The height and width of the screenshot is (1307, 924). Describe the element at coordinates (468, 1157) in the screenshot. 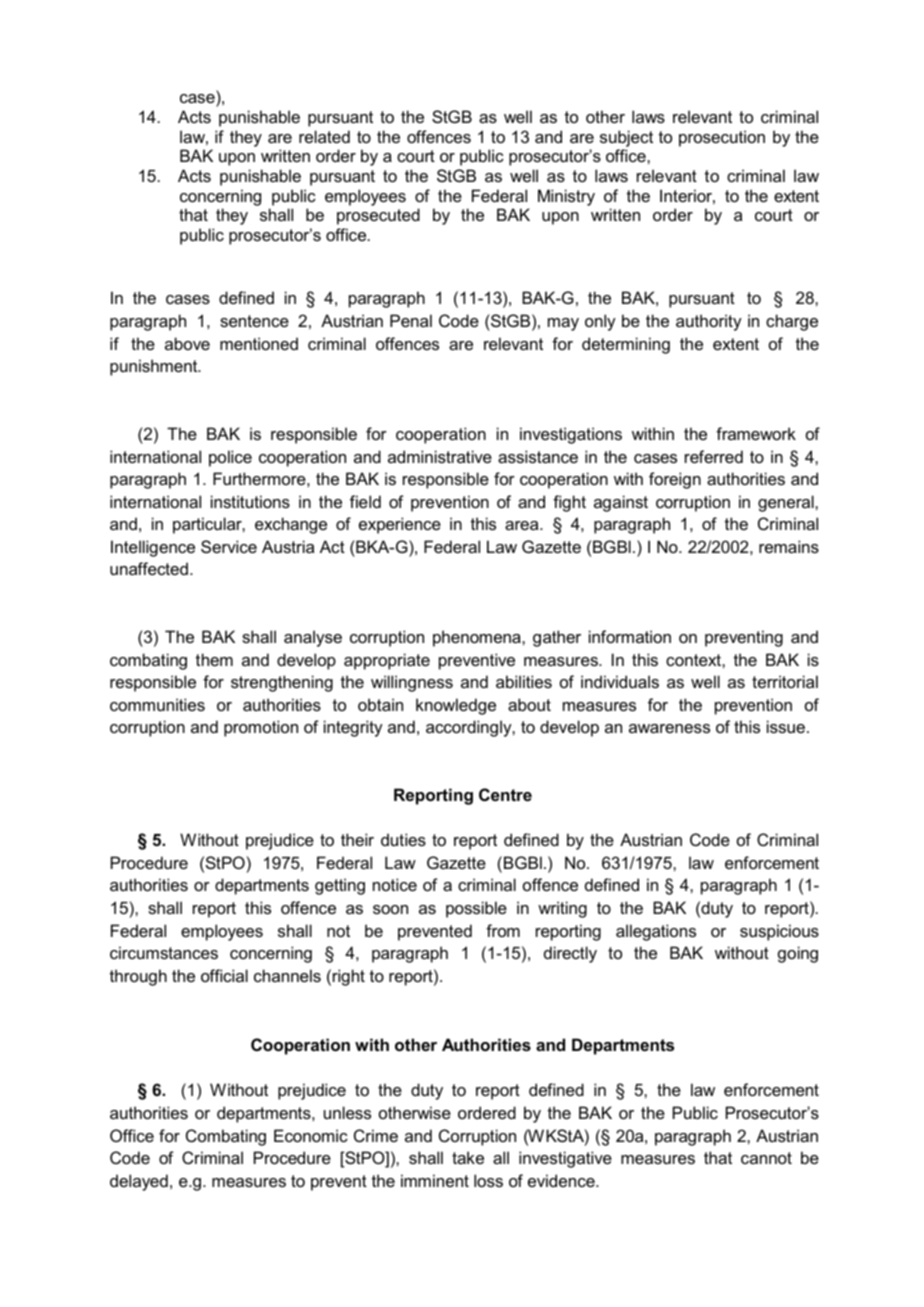

I see `take` at that location.
